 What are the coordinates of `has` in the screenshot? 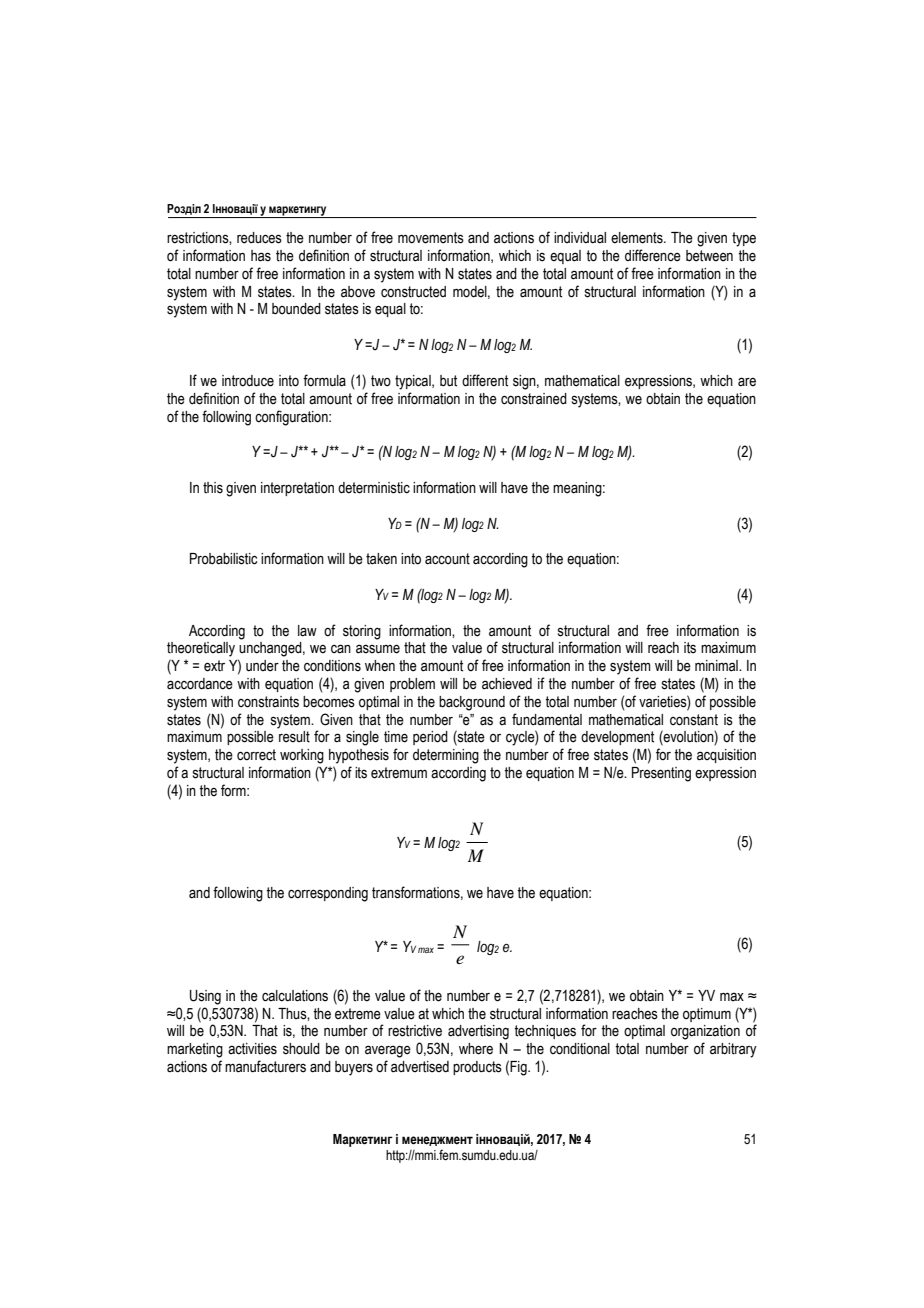 It's located at (261, 256).
